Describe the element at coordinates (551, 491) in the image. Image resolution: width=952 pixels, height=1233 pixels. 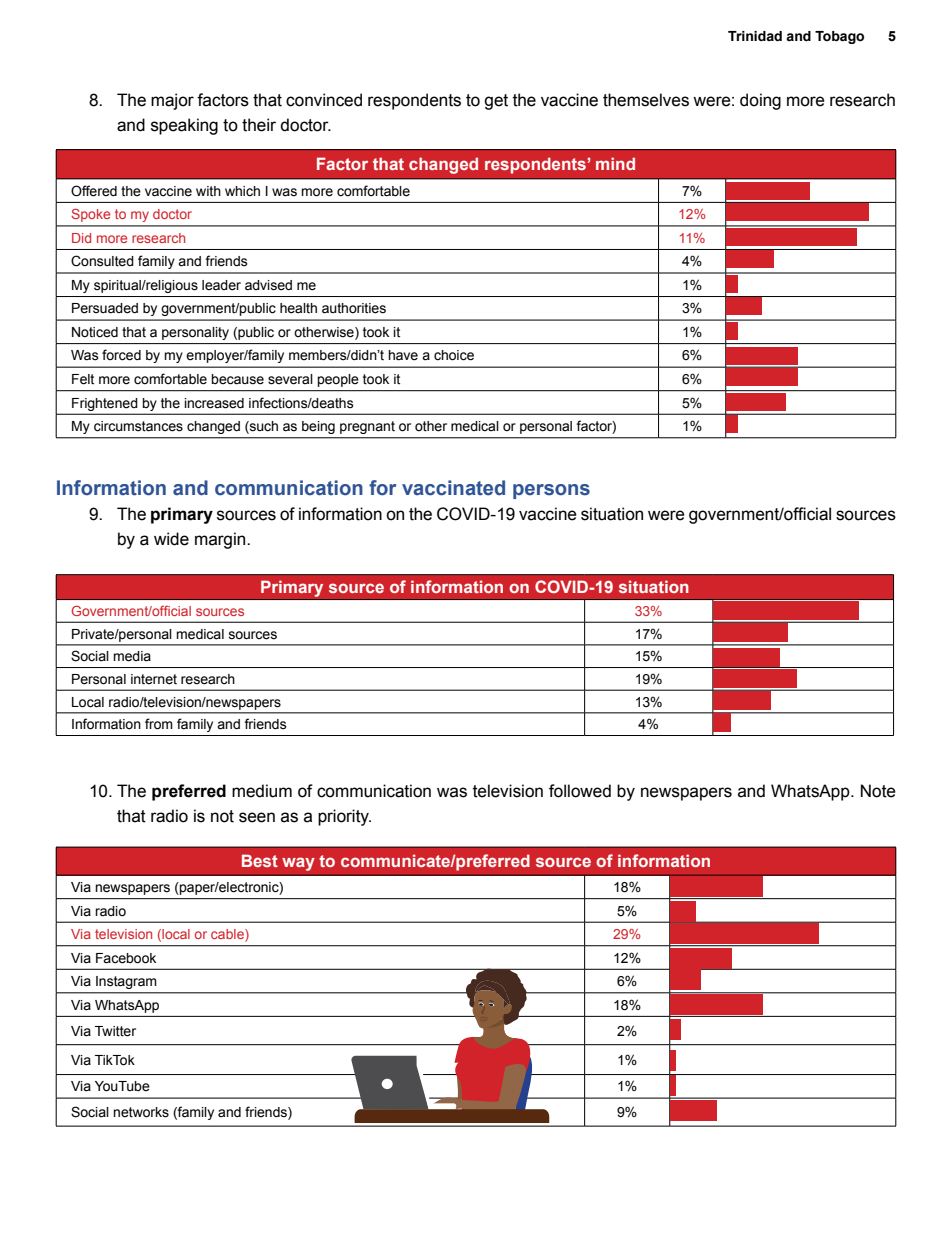
I see `persons` at that location.
